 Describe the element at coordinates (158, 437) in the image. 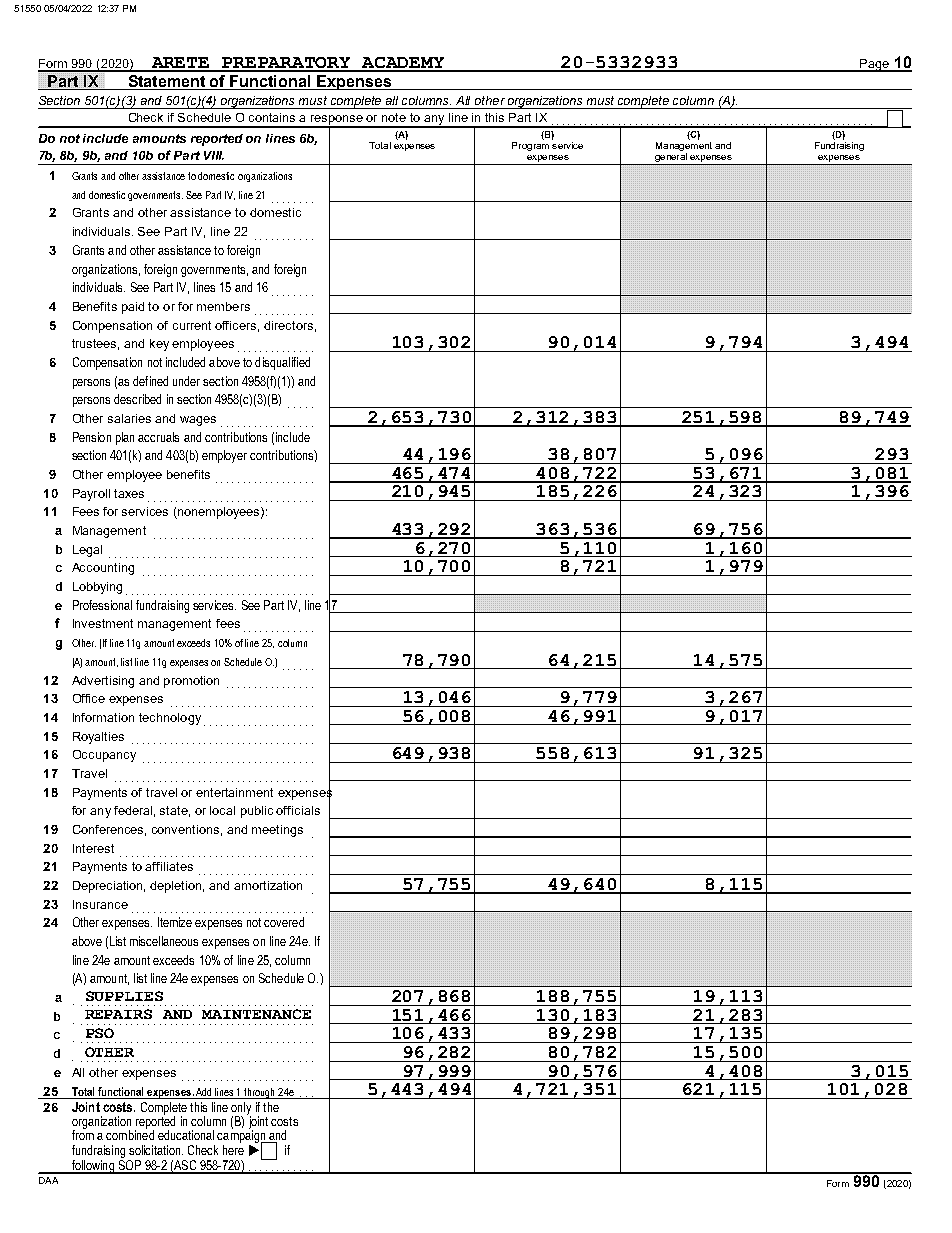

I see `accruals` at that location.
